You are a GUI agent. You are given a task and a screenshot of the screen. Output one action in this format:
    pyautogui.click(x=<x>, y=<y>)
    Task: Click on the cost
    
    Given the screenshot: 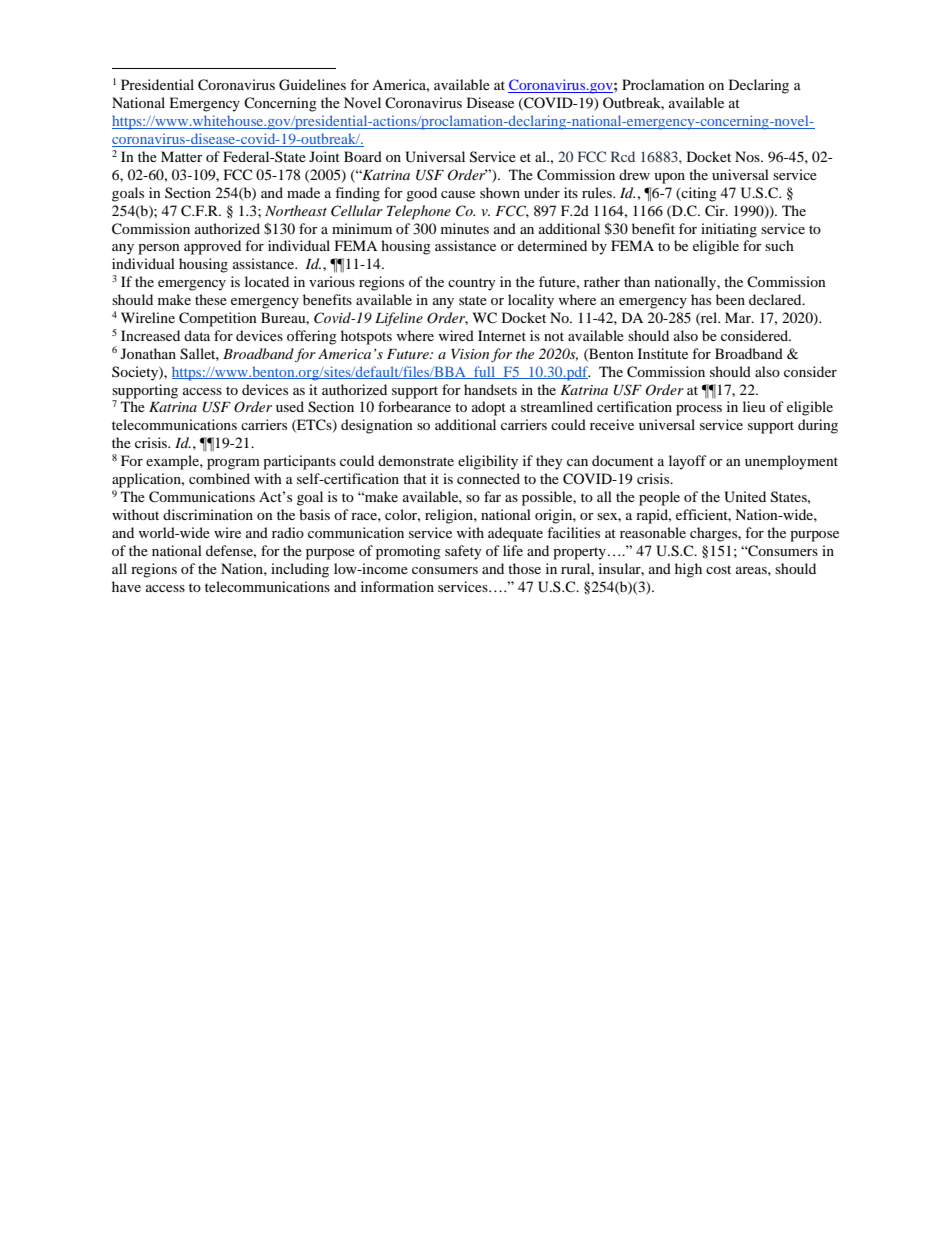 What is the action you would take?
    pyautogui.click(x=718, y=569)
